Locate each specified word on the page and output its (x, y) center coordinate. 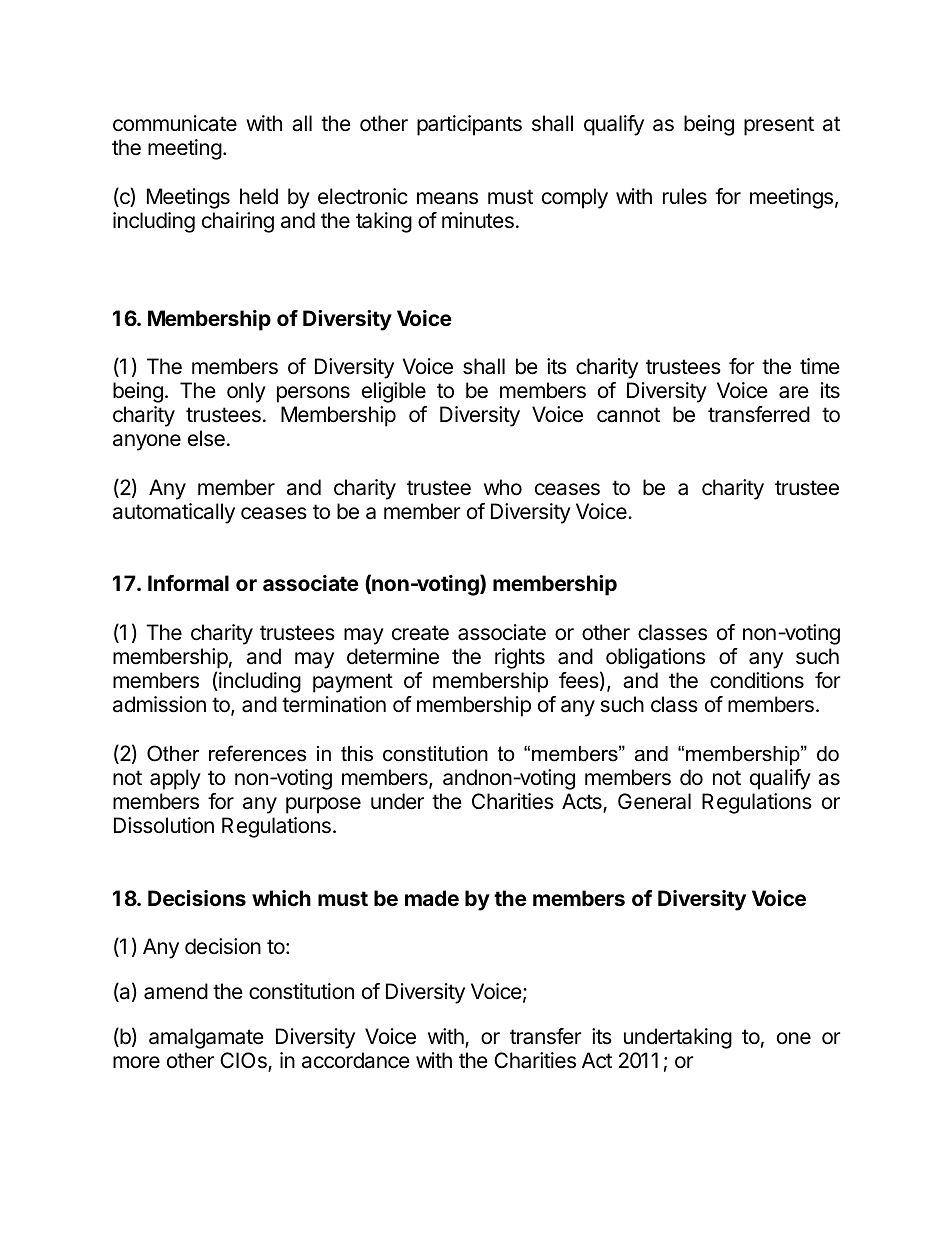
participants (469, 125)
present (779, 126)
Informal (188, 583)
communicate (175, 123)
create (420, 633)
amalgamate (206, 1038)
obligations (655, 658)
